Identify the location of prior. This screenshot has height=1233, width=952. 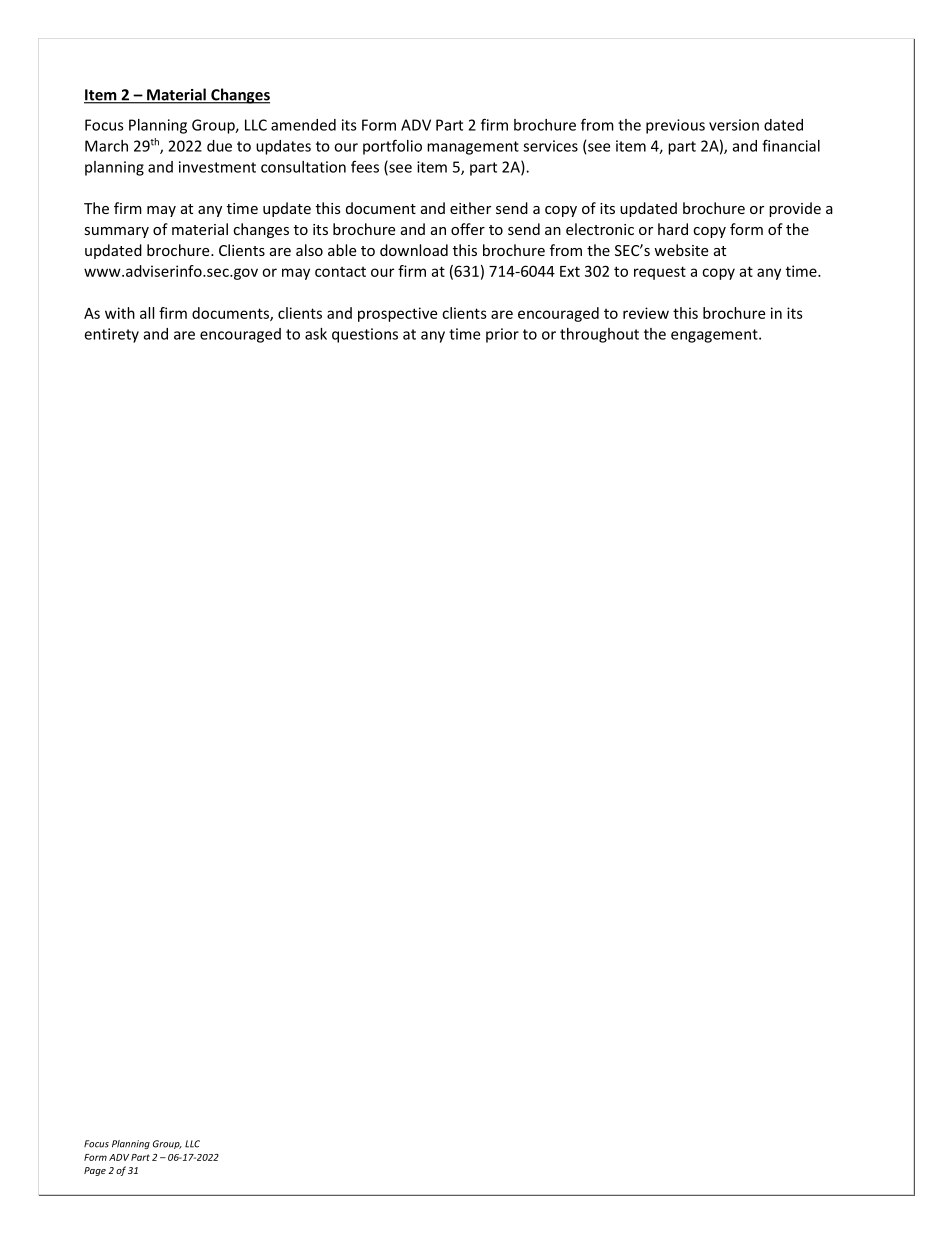
(502, 335).
